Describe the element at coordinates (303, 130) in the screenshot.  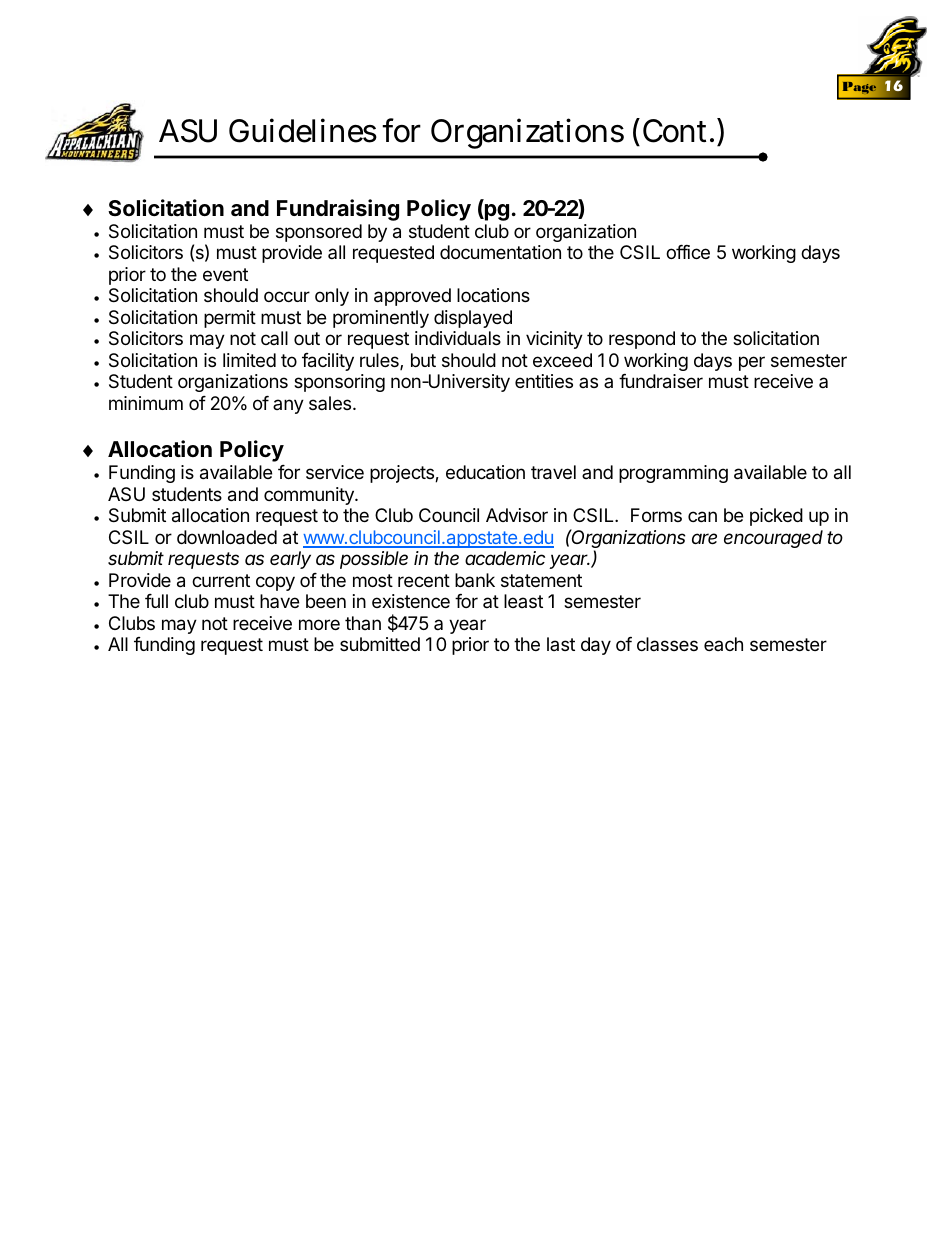
I see `Guidelines` at that location.
